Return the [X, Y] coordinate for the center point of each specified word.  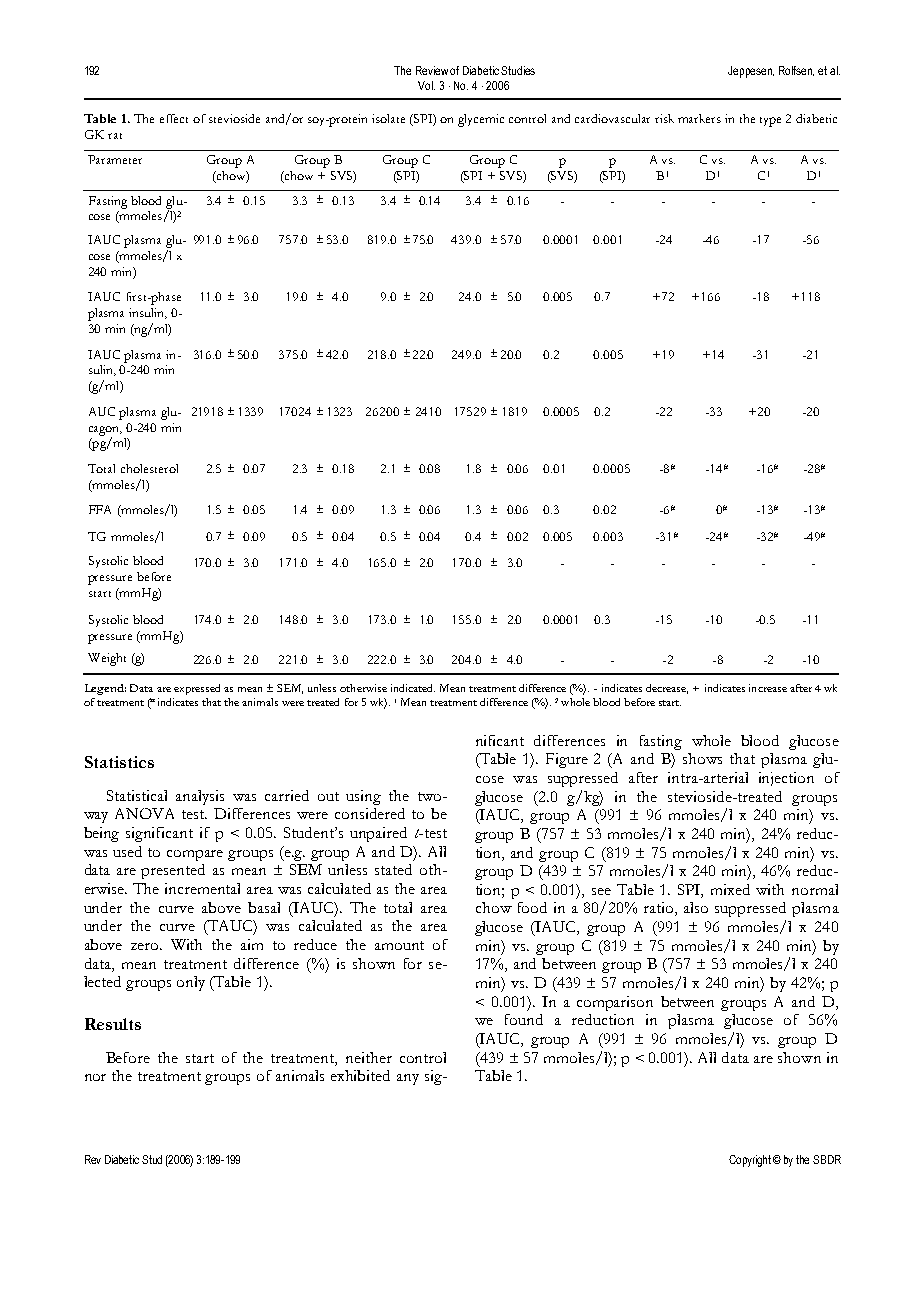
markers [699, 118]
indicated [413, 688]
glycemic [481, 120]
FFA [100, 509]
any [408, 1079]
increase [768, 688]
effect [174, 118]
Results [113, 1024]
